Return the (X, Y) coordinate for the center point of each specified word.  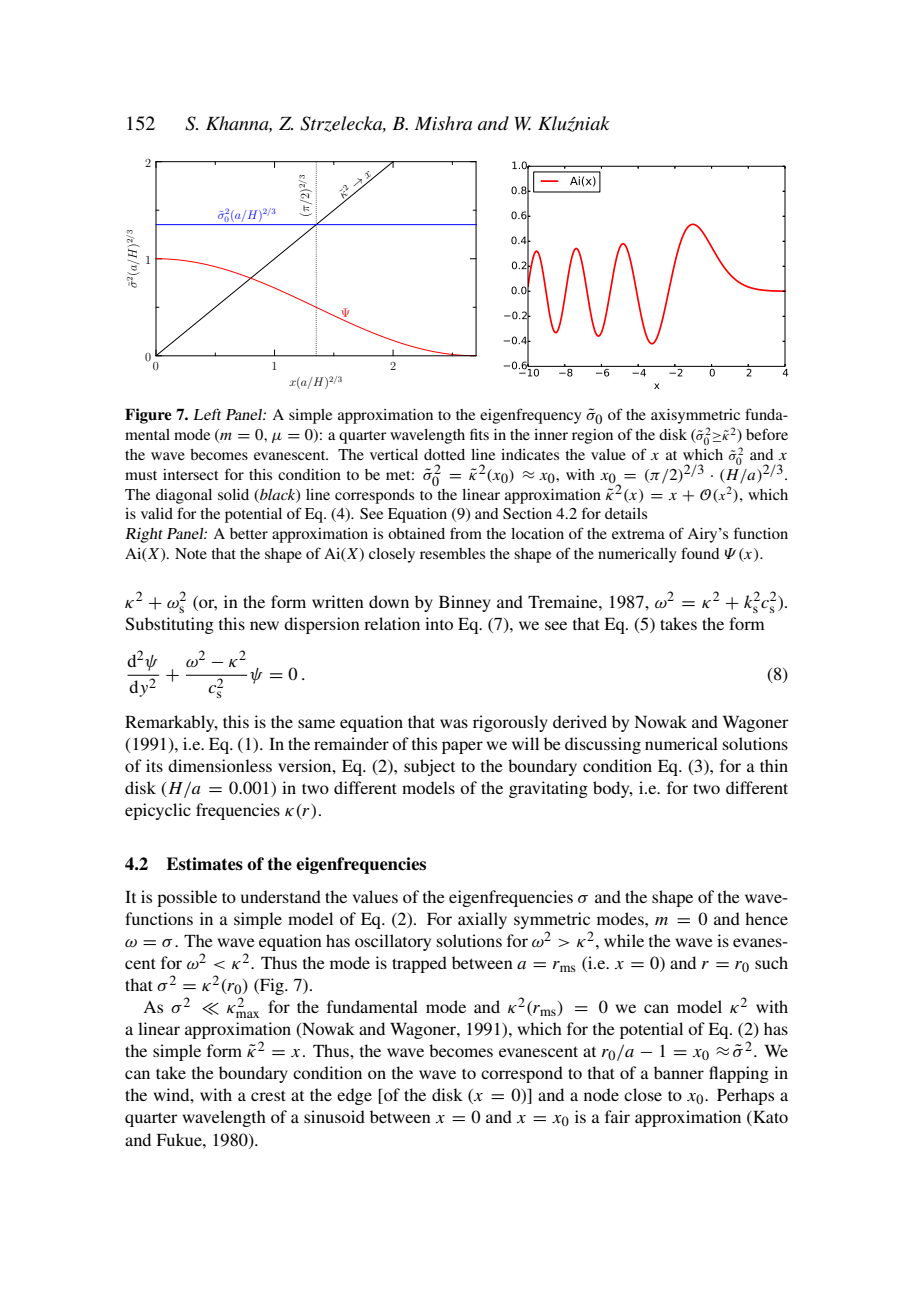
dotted (444, 454)
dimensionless (220, 765)
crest (268, 1095)
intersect (191, 474)
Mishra (443, 123)
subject (429, 767)
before (767, 434)
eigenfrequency (531, 416)
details (626, 513)
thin (774, 765)
